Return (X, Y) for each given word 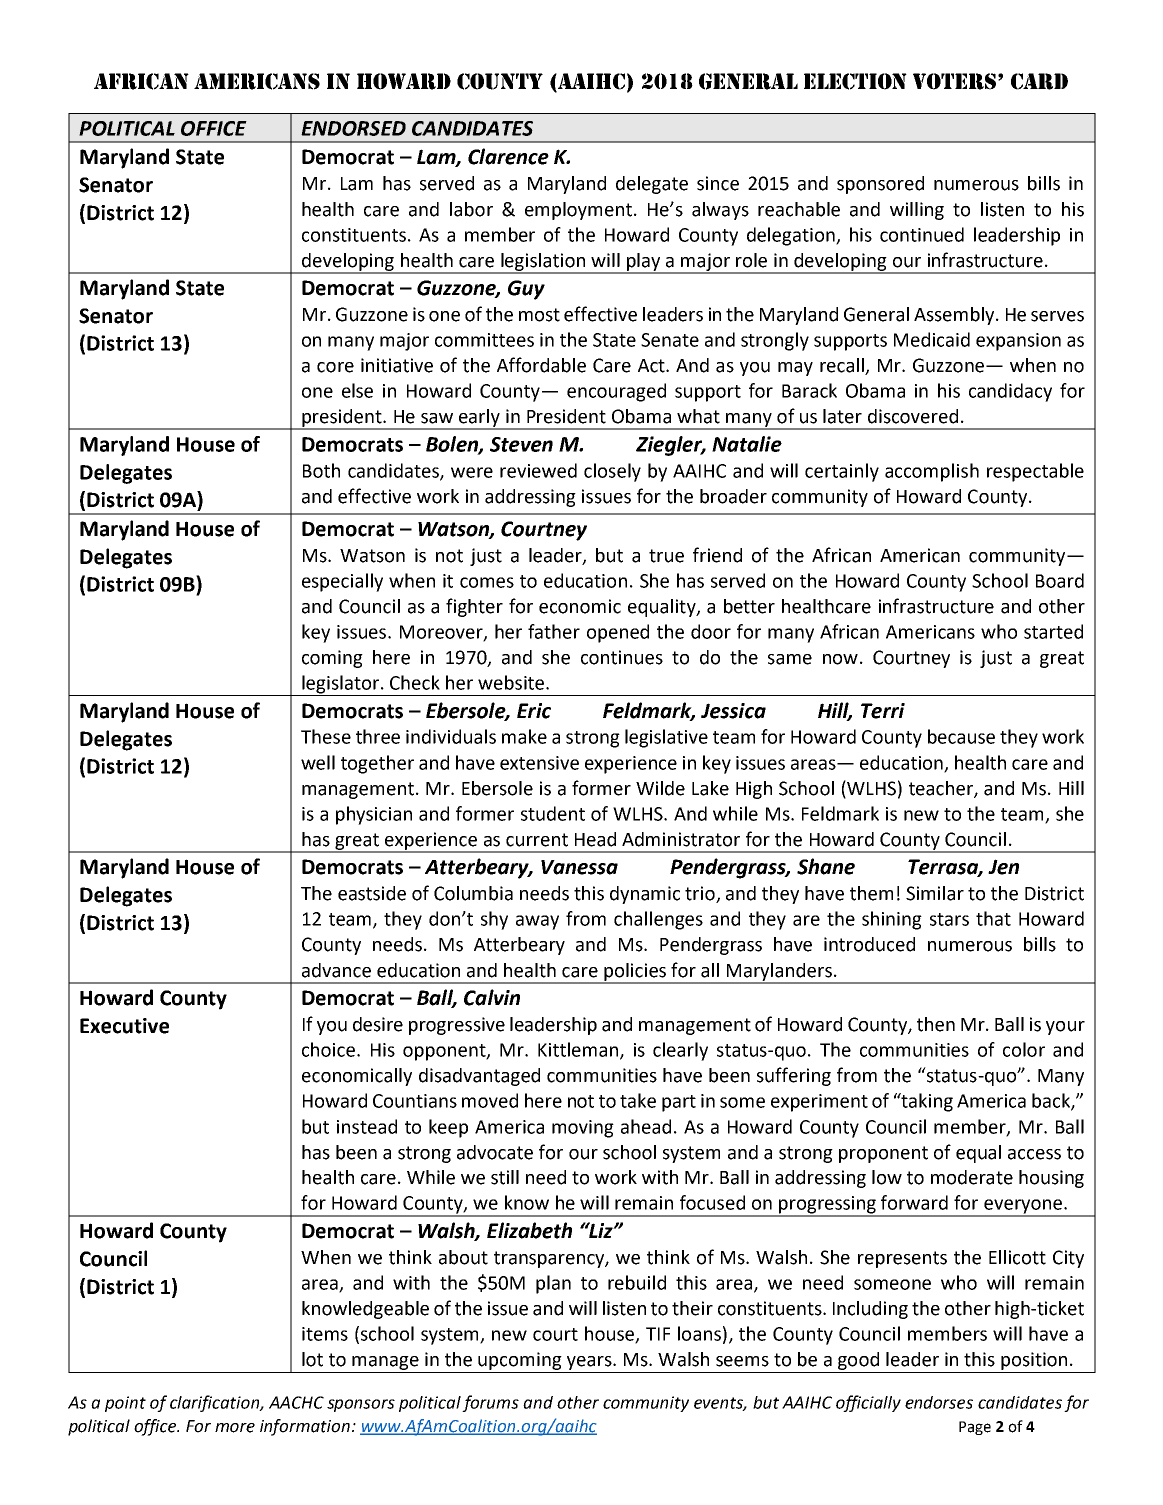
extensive (539, 763)
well (318, 762)
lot (312, 1359)
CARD (1039, 81)
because (961, 736)
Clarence (508, 156)
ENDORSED (353, 128)
